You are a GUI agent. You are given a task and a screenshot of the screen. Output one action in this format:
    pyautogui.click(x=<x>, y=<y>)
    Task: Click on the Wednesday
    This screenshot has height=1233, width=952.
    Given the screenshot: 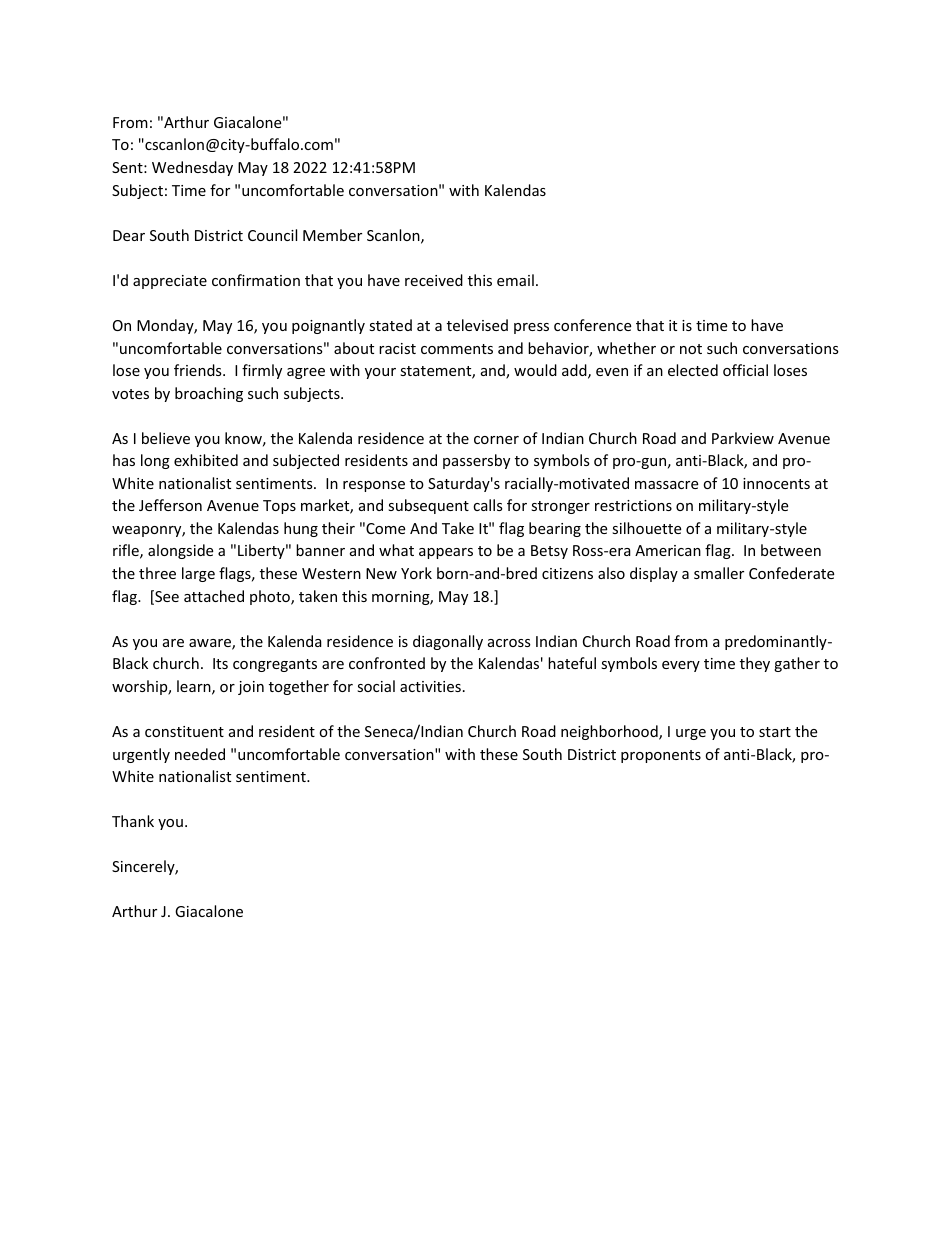 What is the action you would take?
    pyautogui.click(x=192, y=168)
